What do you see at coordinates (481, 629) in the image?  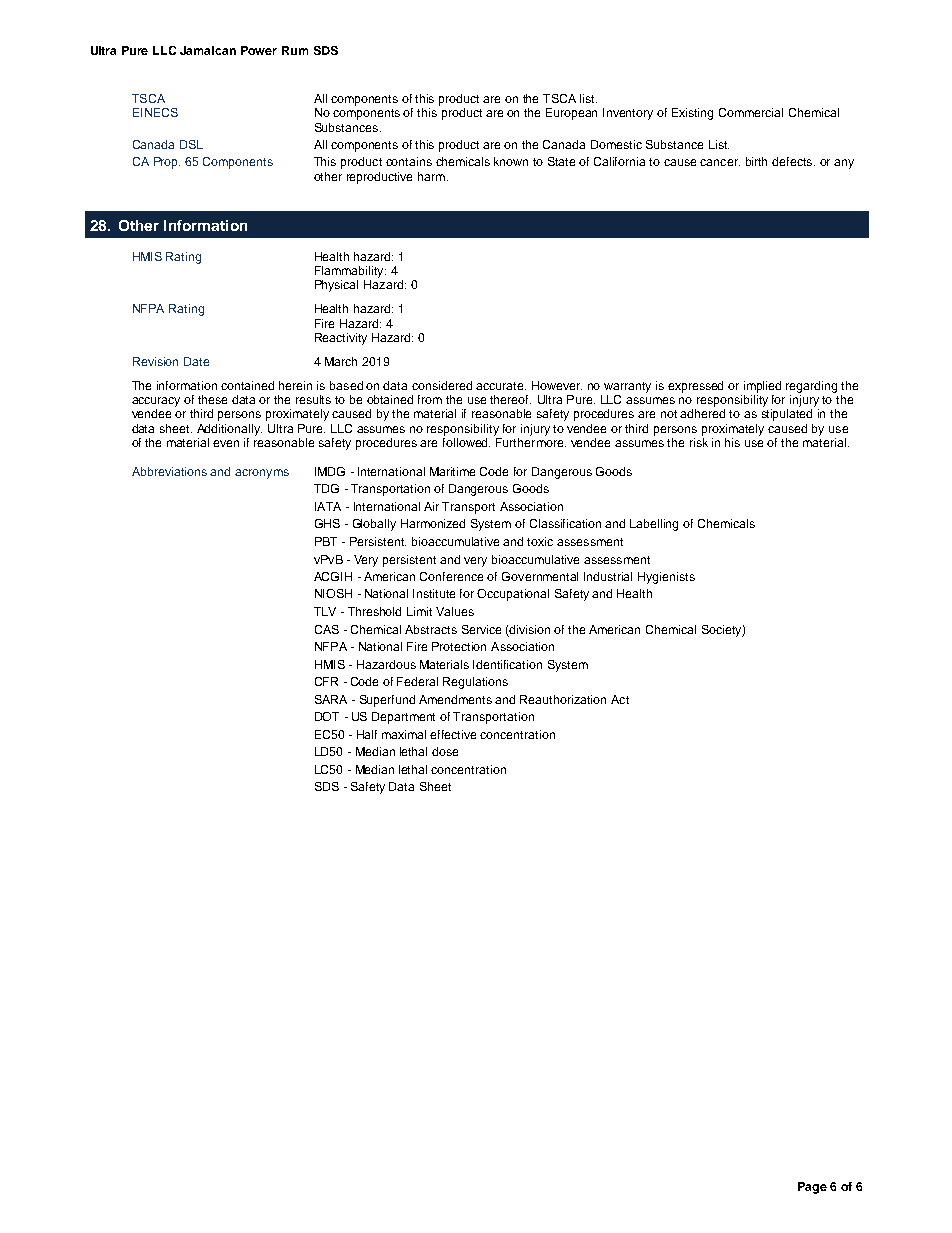 I see `Service` at bounding box center [481, 629].
